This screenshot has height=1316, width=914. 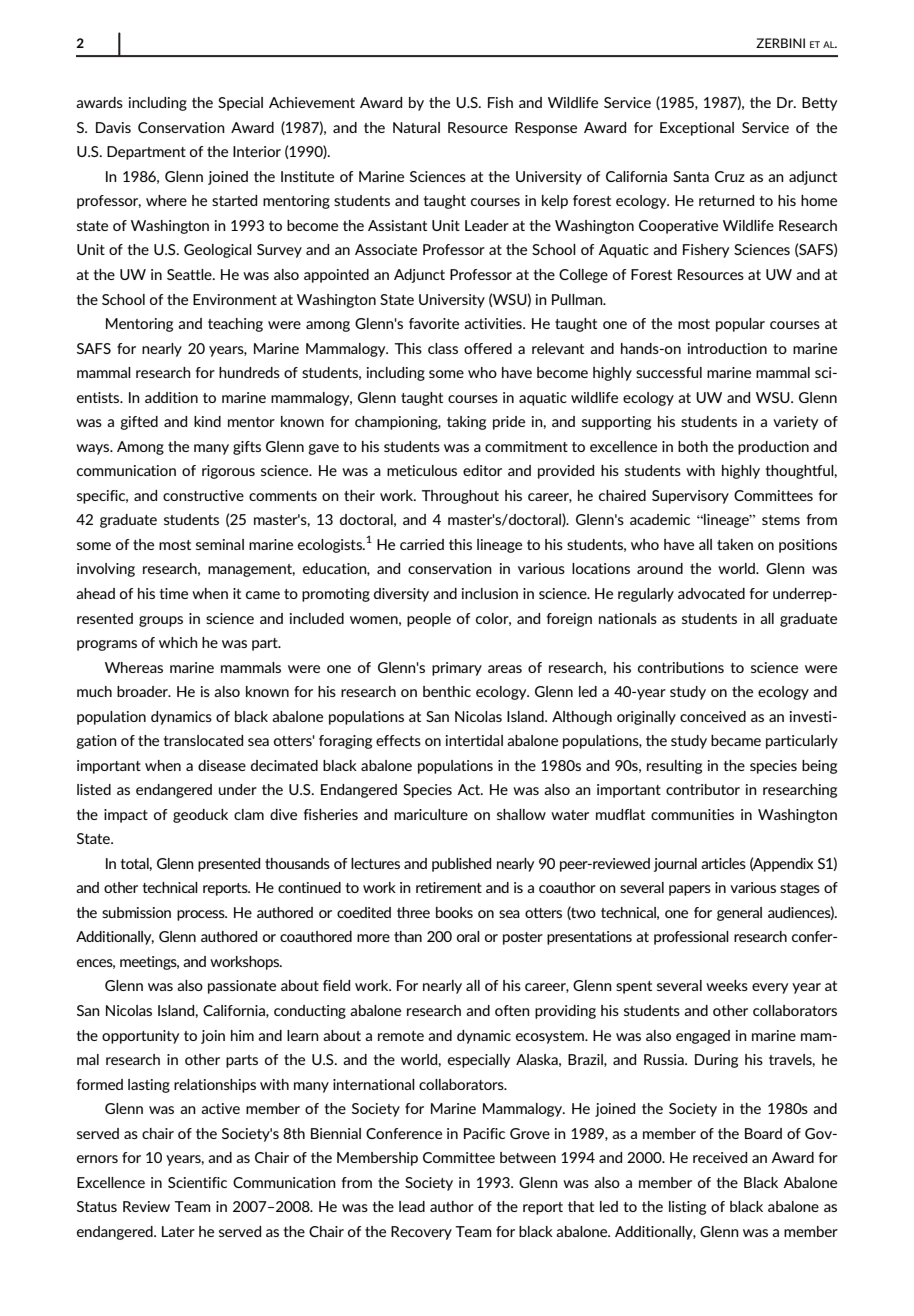 What do you see at coordinates (697, 129) in the screenshot?
I see `Exceptional` at bounding box center [697, 129].
